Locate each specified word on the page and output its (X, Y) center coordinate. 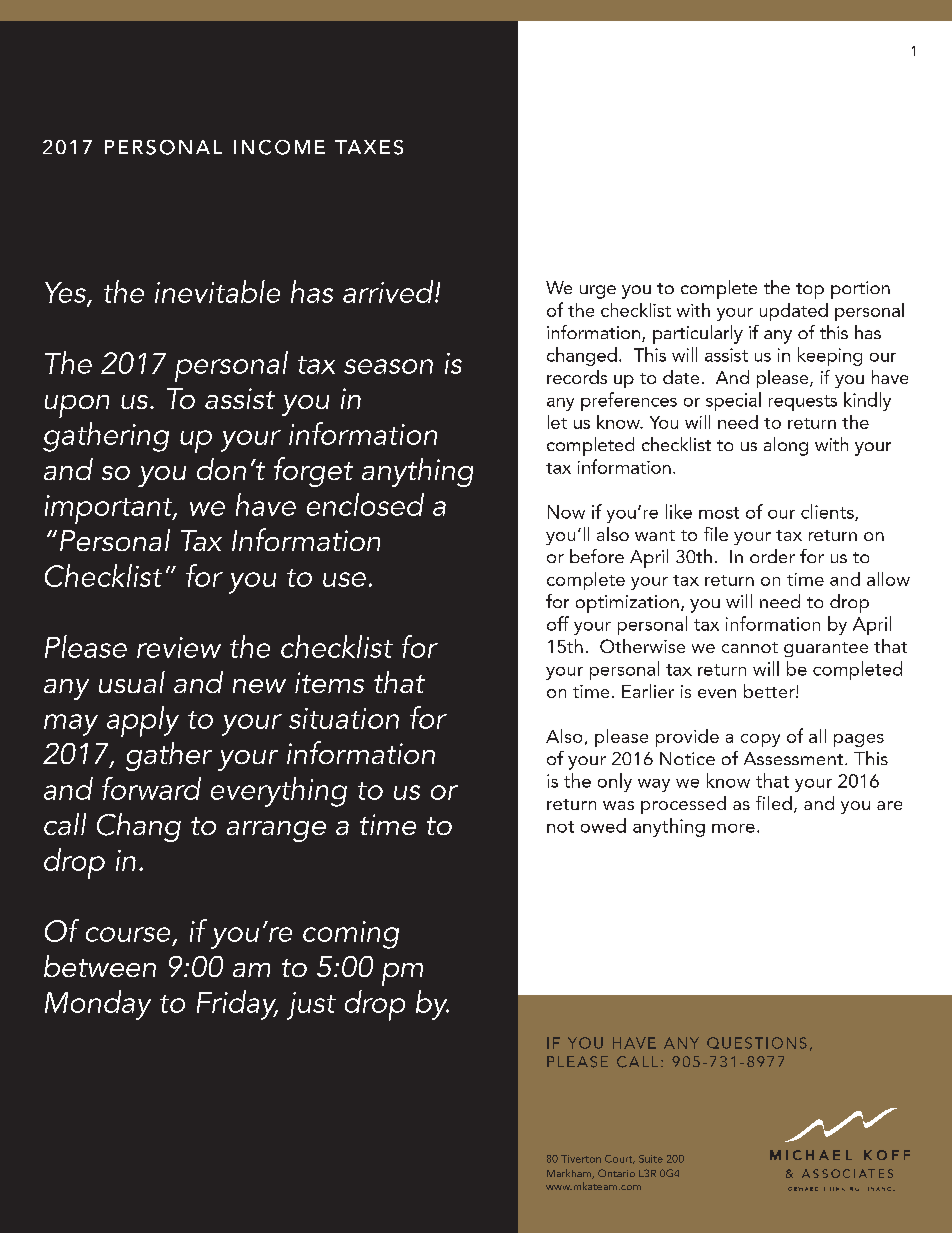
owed (603, 825)
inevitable (217, 291)
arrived (389, 291)
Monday (98, 1005)
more (733, 828)
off (558, 623)
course (128, 934)
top (810, 291)
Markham (570, 1174)
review (179, 647)
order (772, 556)
